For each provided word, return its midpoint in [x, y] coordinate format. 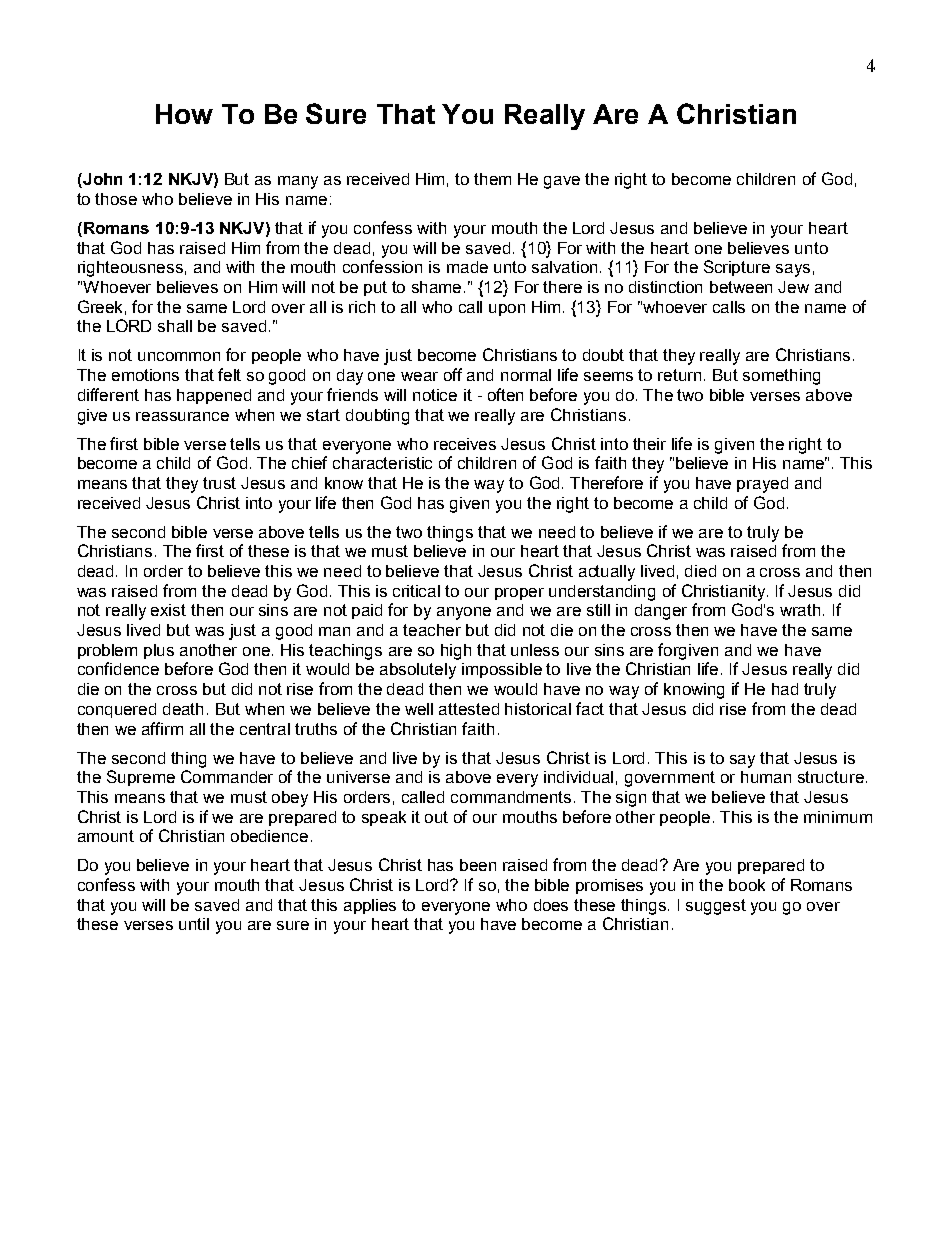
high [456, 652]
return [679, 375]
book [747, 885]
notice [435, 395]
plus [159, 651]
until [194, 924]
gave [562, 182]
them [492, 179]
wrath [802, 610]
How [184, 114]
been [478, 865]
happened [214, 396]
